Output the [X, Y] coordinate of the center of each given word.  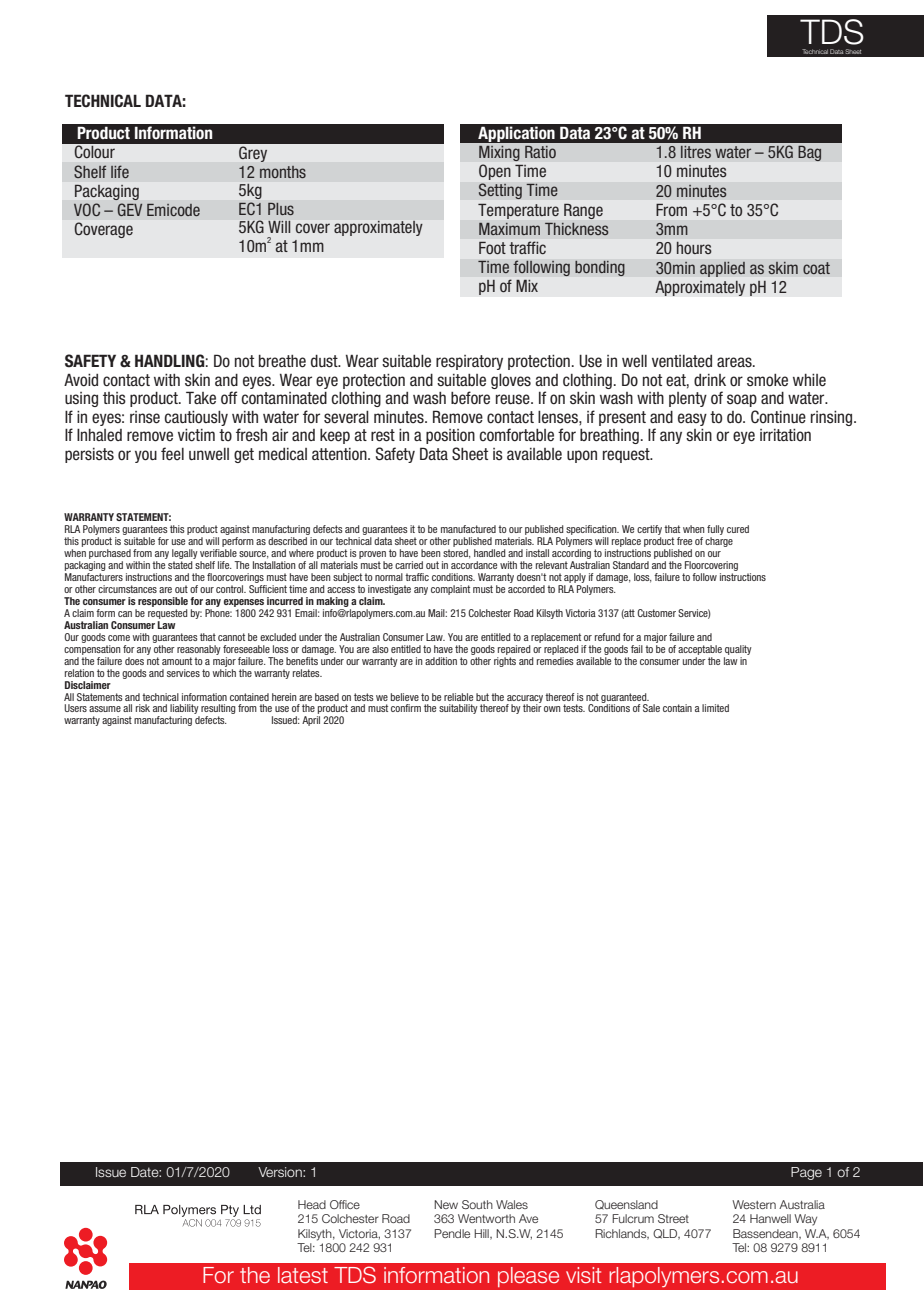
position [450, 436]
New [446, 1204]
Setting [500, 191]
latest [303, 1275]
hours [694, 248]
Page [806, 1173]
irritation [785, 435]
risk [143, 708]
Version [281, 1172]
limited [715, 708]
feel [172, 454]
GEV [130, 209]
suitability [458, 709]
